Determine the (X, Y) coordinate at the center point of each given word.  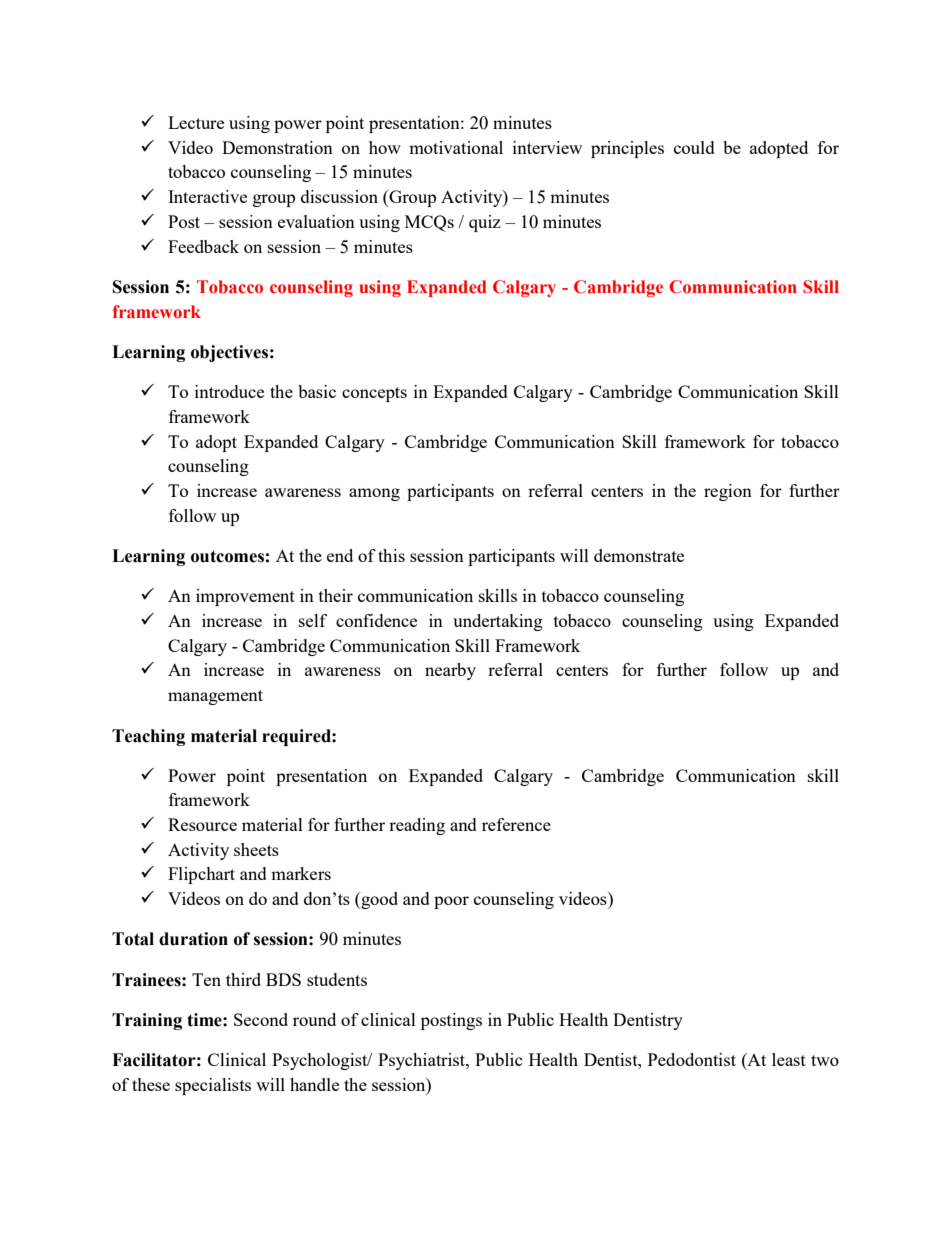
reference (516, 824)
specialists (213, 1086)
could (694, 147)
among (374, 494)
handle (314, 1084)
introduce (229, 391)
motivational (456, 147)
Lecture (196, 122)
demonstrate (639, 555)
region (728, 492)
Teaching (148, 737)
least (789, 1059)
